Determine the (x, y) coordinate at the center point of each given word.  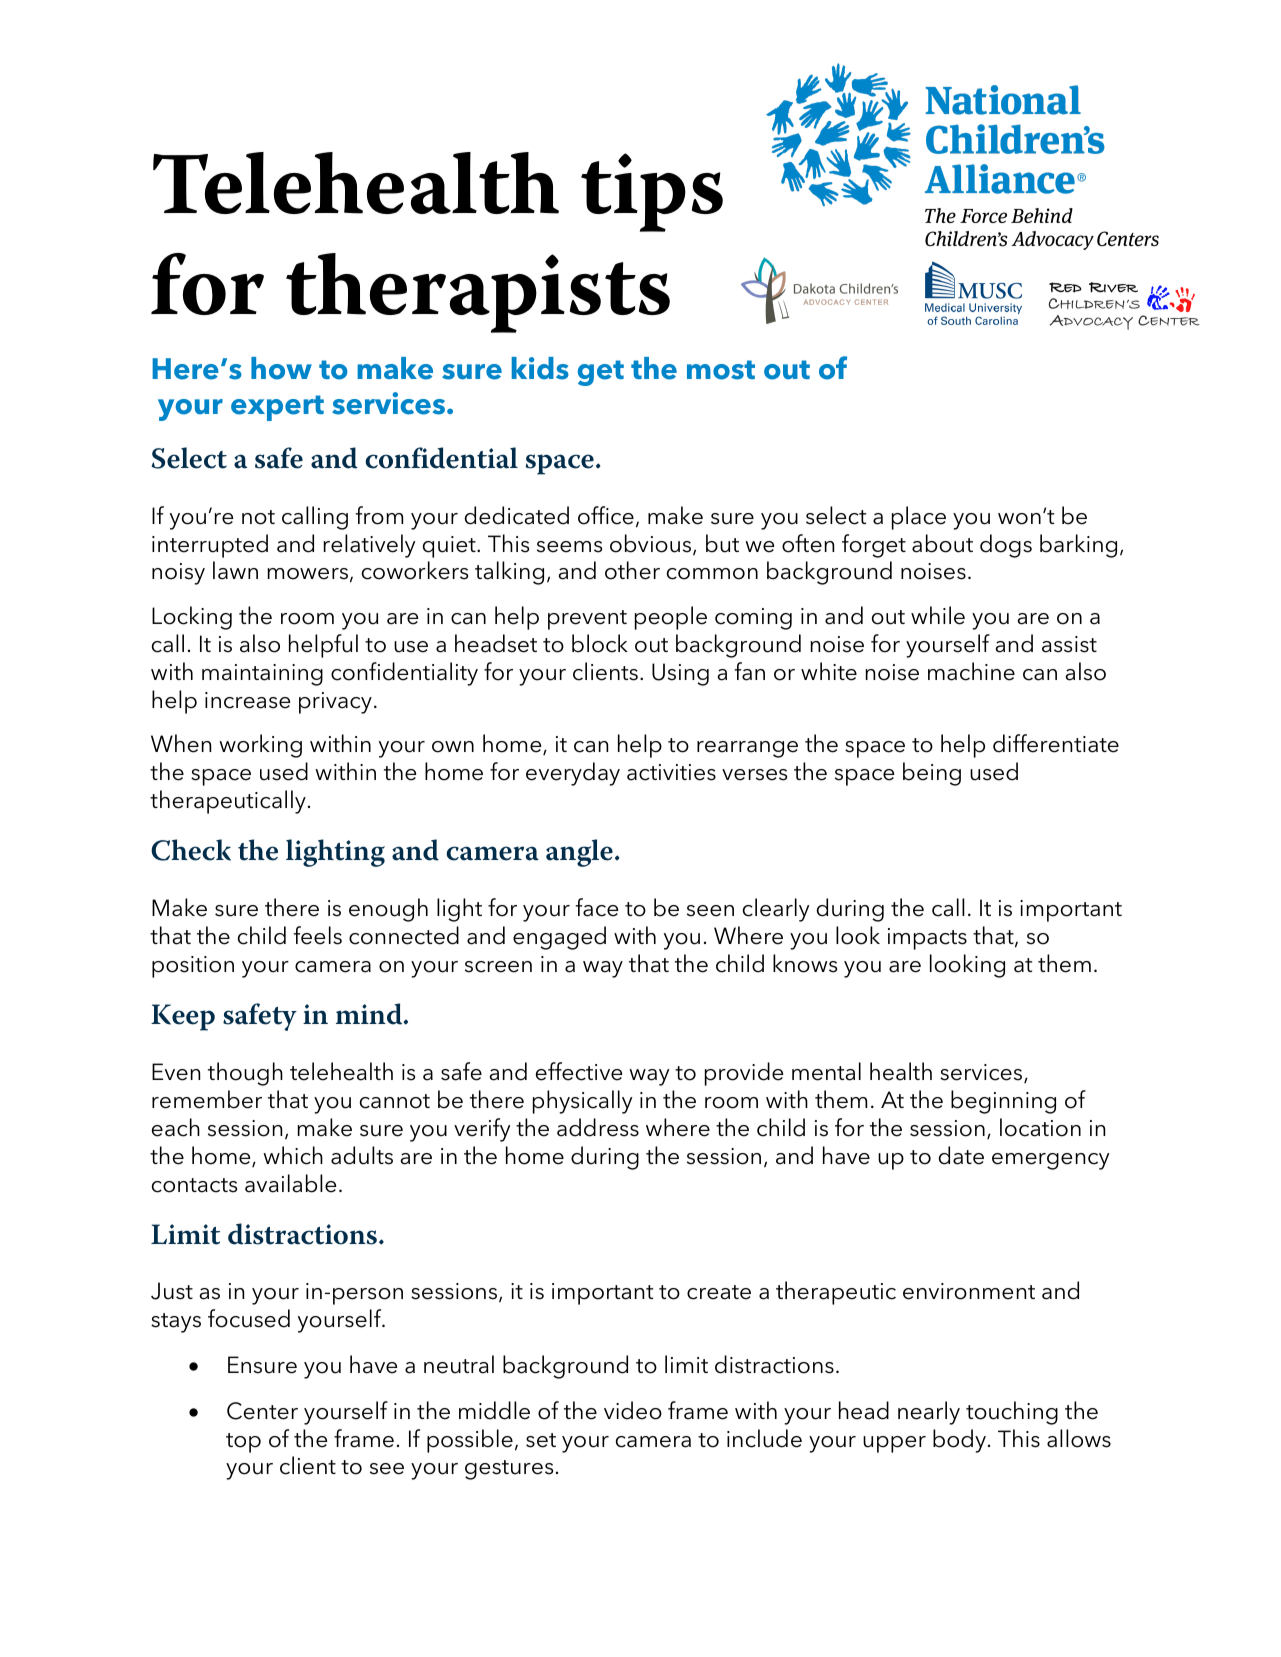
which (293, 1155)
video (633, 1410)
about (942, 543)
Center (262, 1411)
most (721, 370)
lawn (235, 570)
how (281, 368)
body (959, 1441)
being (932, 774)
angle (579, 853)
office (606, 515)
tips (652, 192)
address (598, 1127)
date (961, 1155)
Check (191, 850)
